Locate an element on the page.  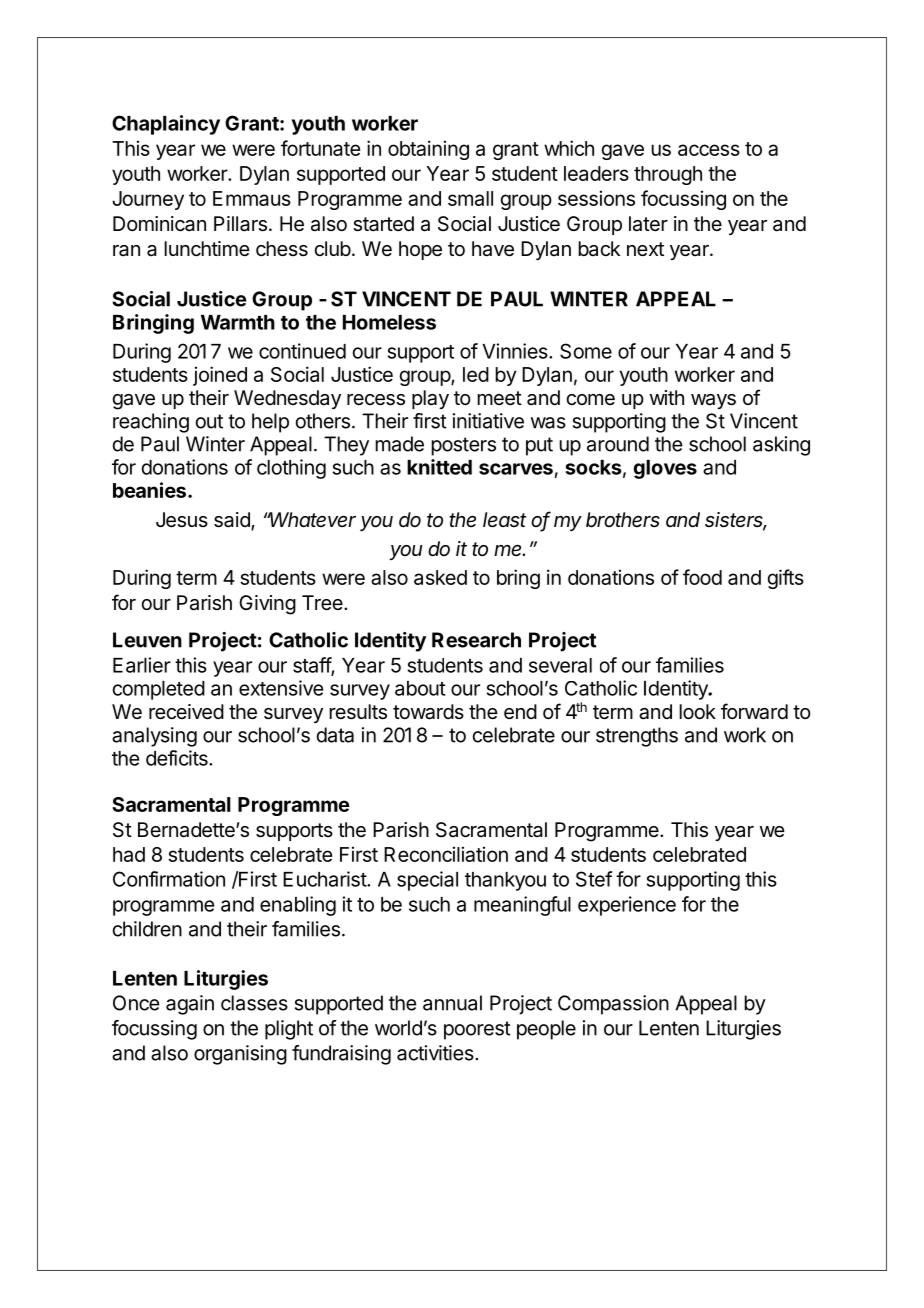
gloves is located at coordinates (665, 469).
